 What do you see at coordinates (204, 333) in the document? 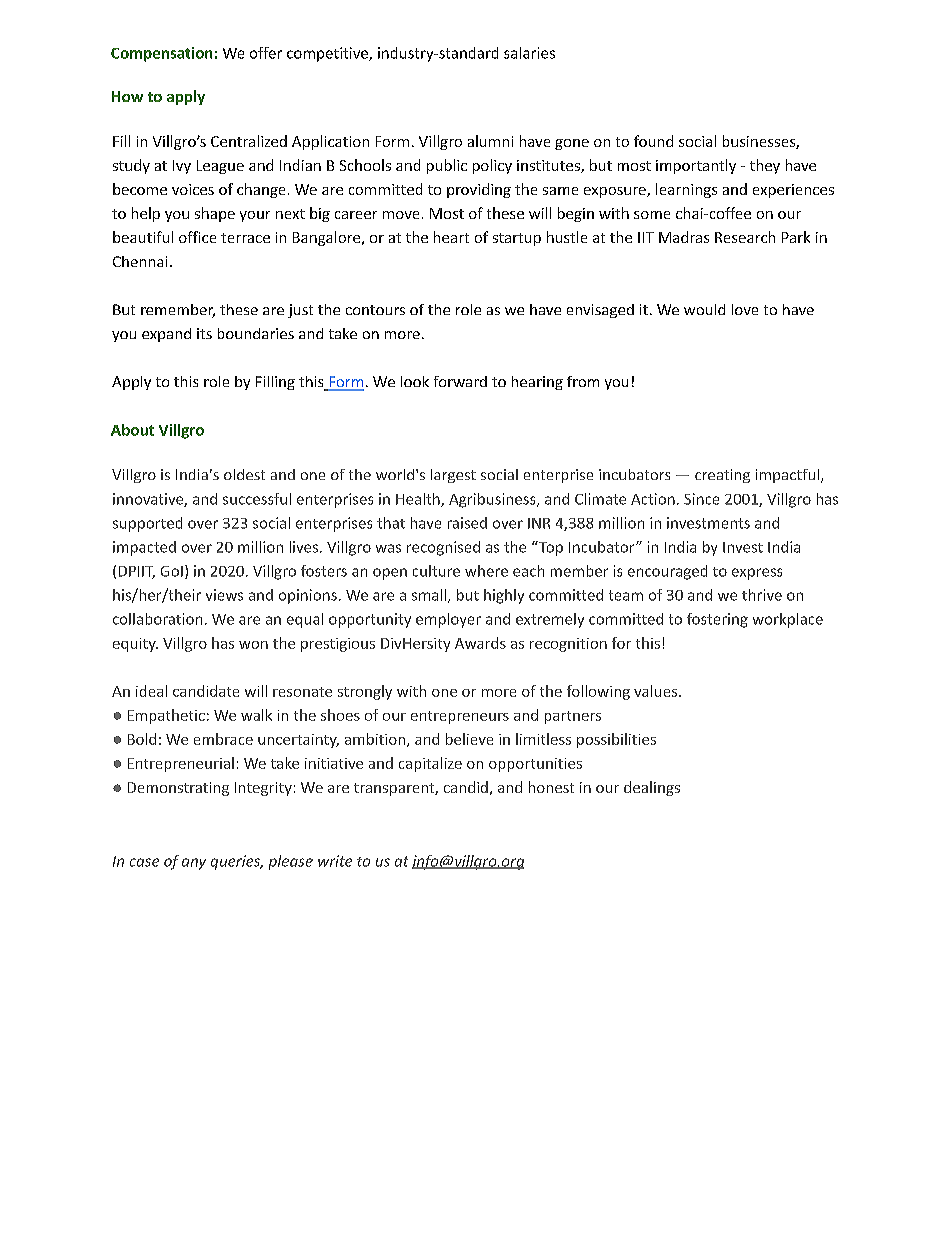
I see `its` at bounding box center [204, 333].
